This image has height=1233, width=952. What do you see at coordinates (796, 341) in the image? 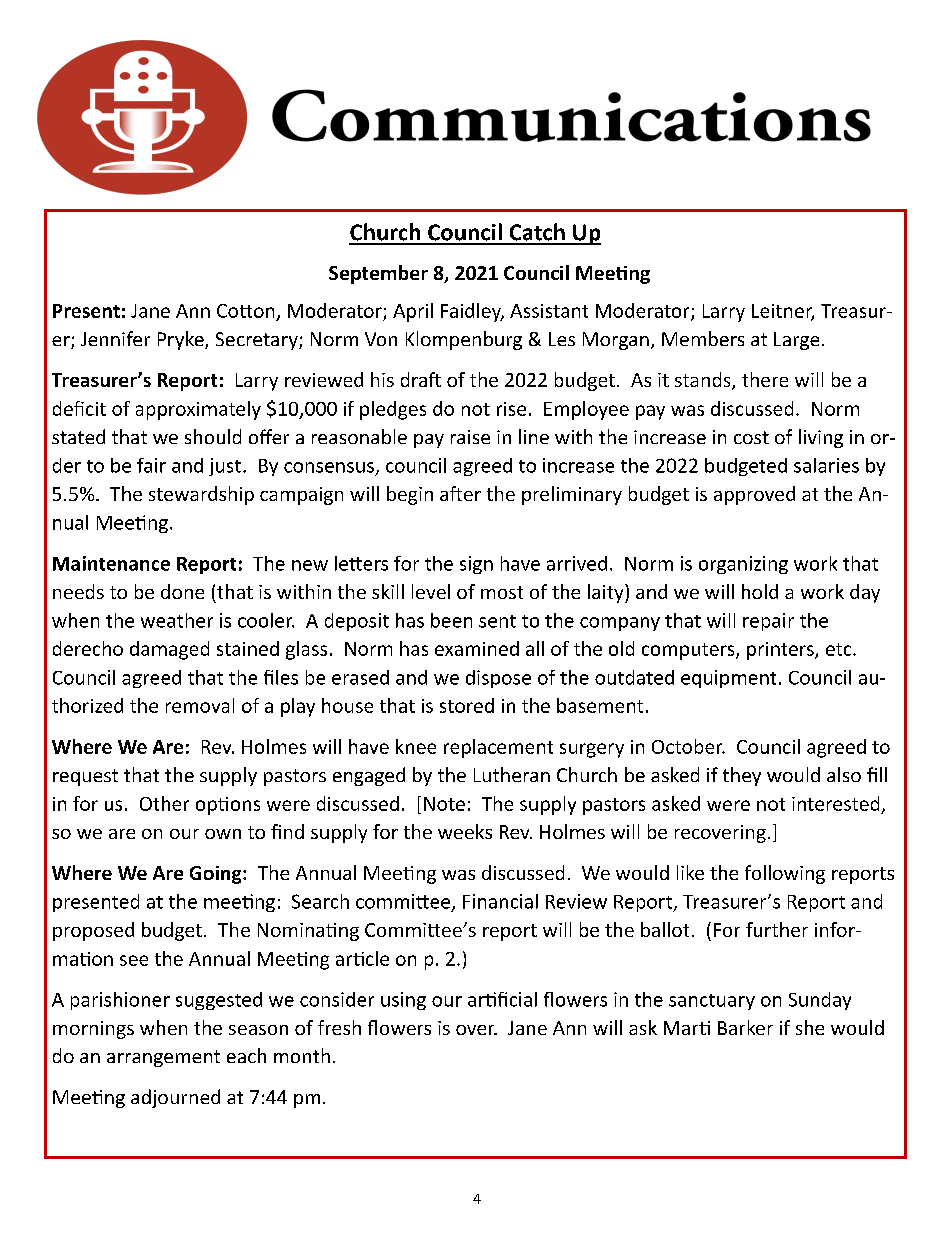
I see `Large` at bounding box center [796, 341].
